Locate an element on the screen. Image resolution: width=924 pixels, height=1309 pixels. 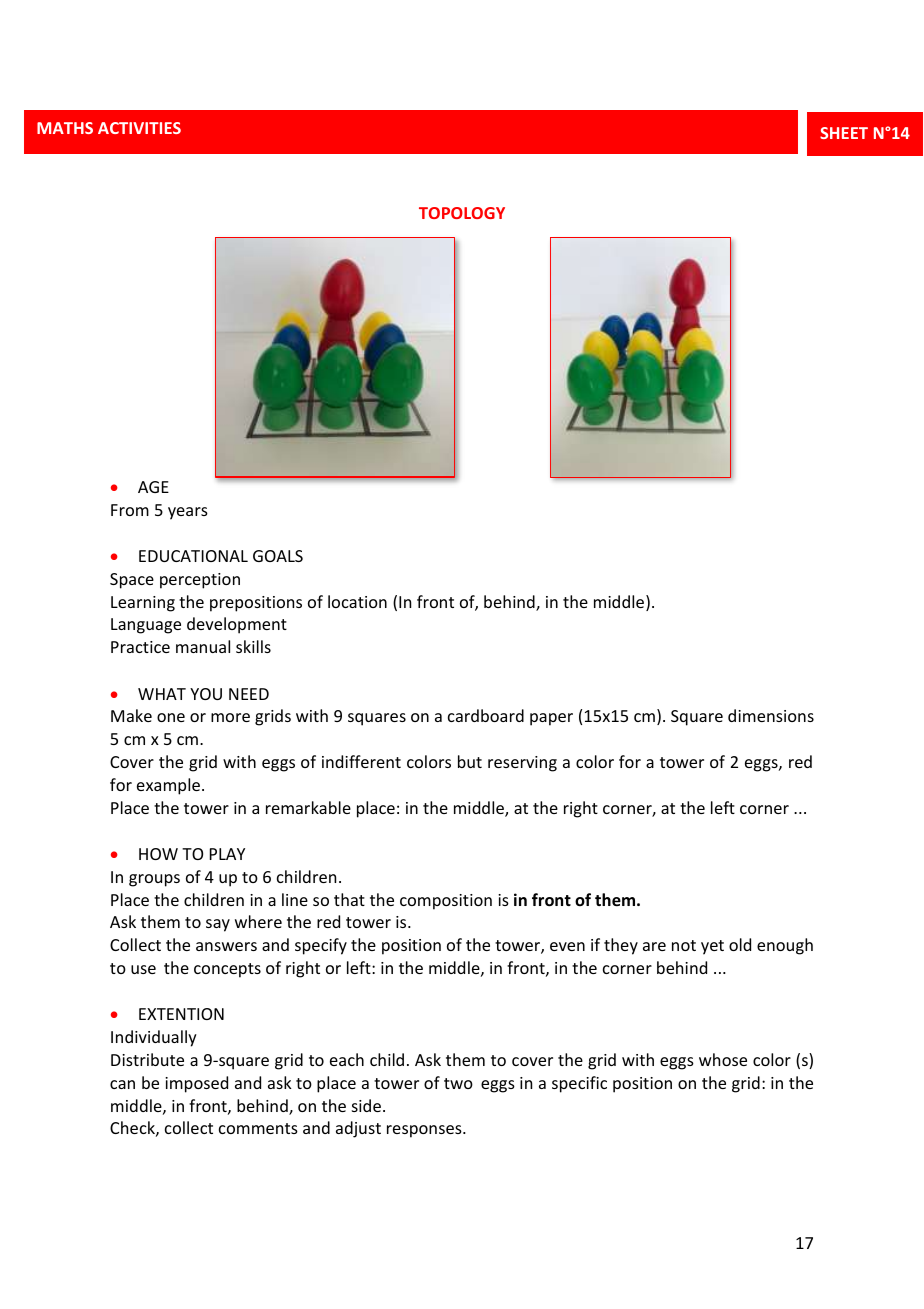
TOPOLOGY is located at coordinates (462, 213).
